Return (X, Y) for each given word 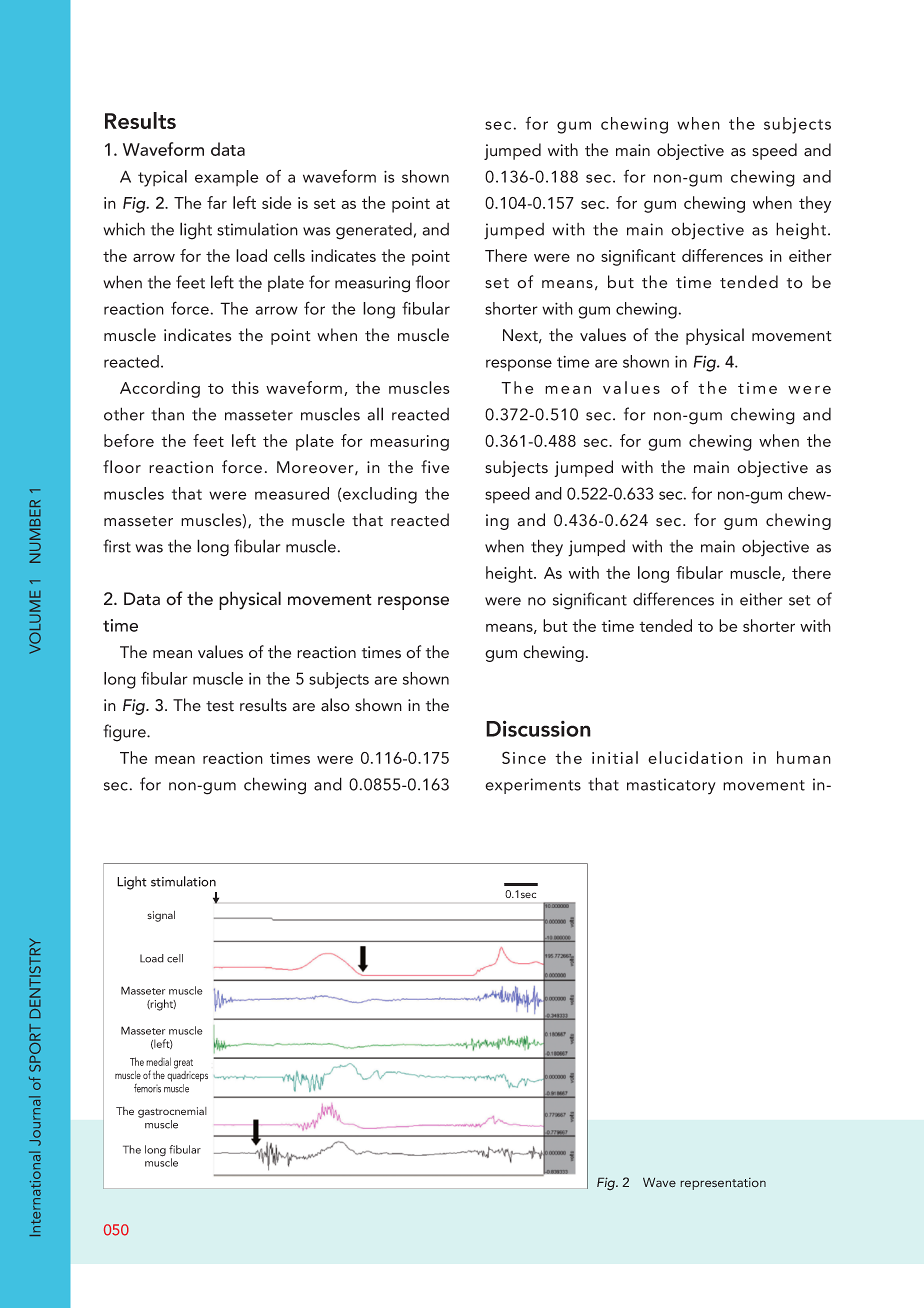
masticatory (671, 786)
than (167, 414)
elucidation (695, 757)
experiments (533, 786)
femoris (147, 1088)
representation (723, 1184)
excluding (379, 495)
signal (161, 916)
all (375, 414)
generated (374, 231)
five (435, 467)
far (217, 202)
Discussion (538, 728)
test (220, 706)
